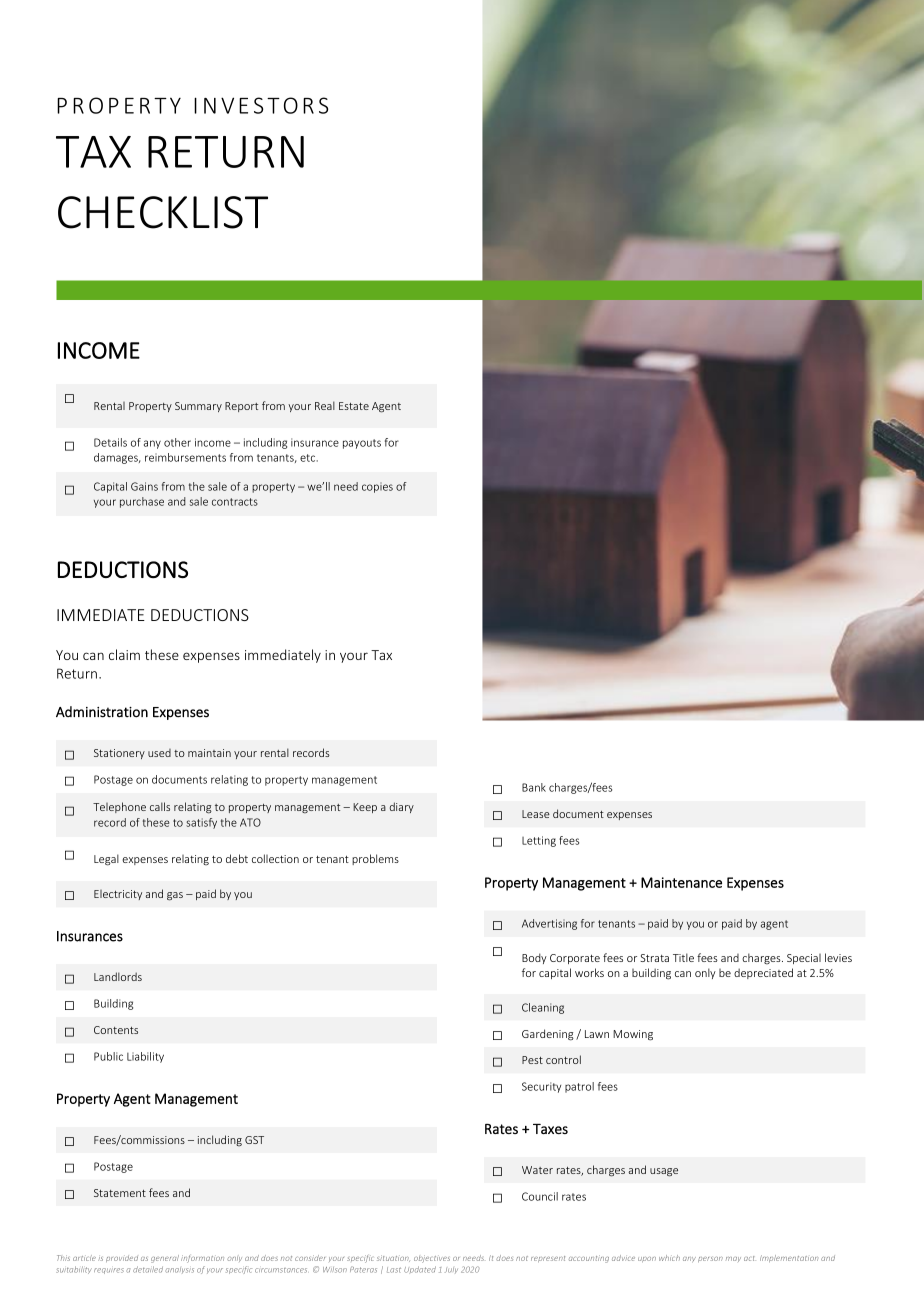 This screenshot has height=1308, width=924. I want to click on Bank, so click(534, 787).
